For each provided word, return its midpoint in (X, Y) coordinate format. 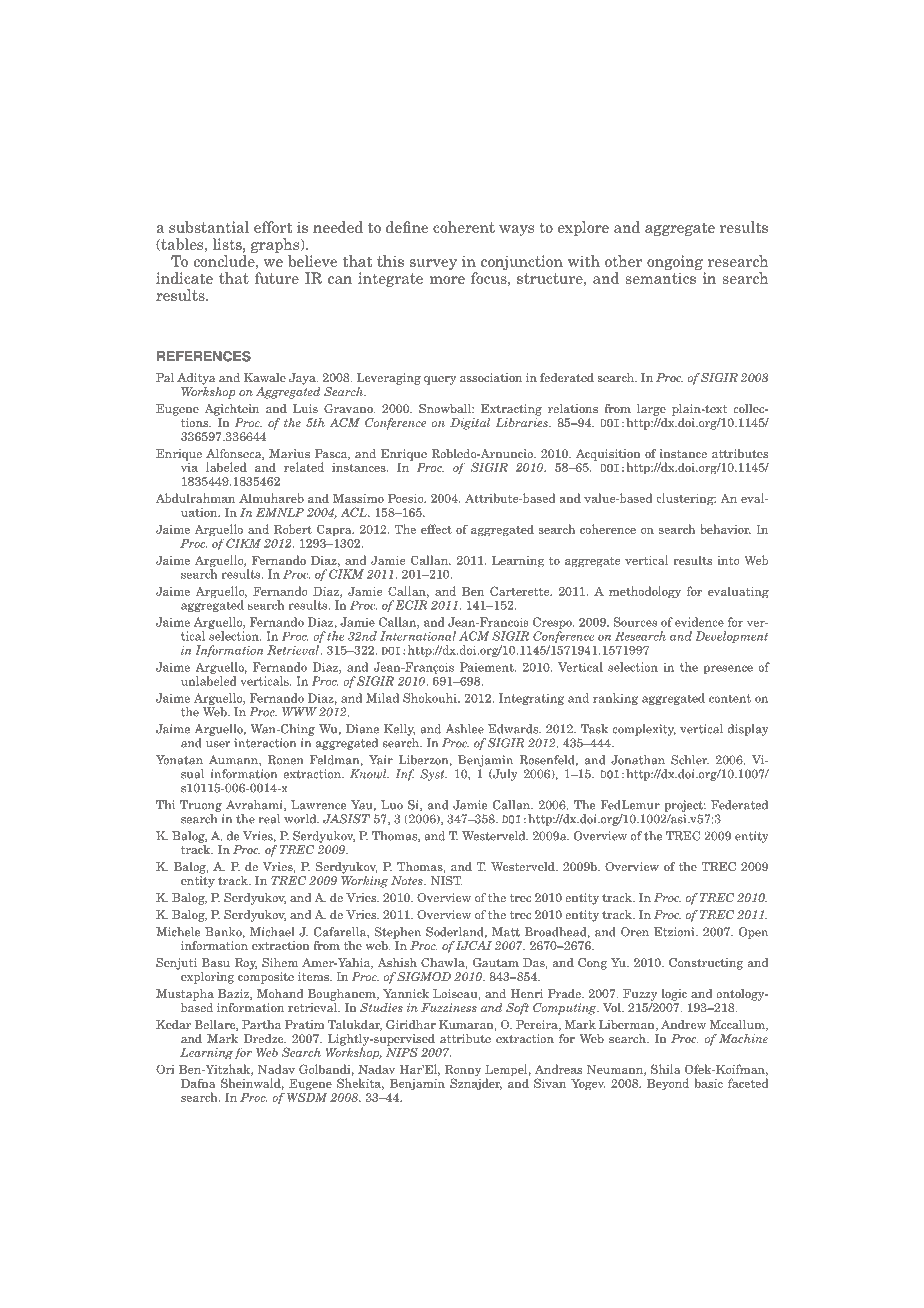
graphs (276, 245)
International (418, 636)
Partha (261, 1024)
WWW (299, 712)
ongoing (675, 262)
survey (433, 264)
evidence (699, 622)
